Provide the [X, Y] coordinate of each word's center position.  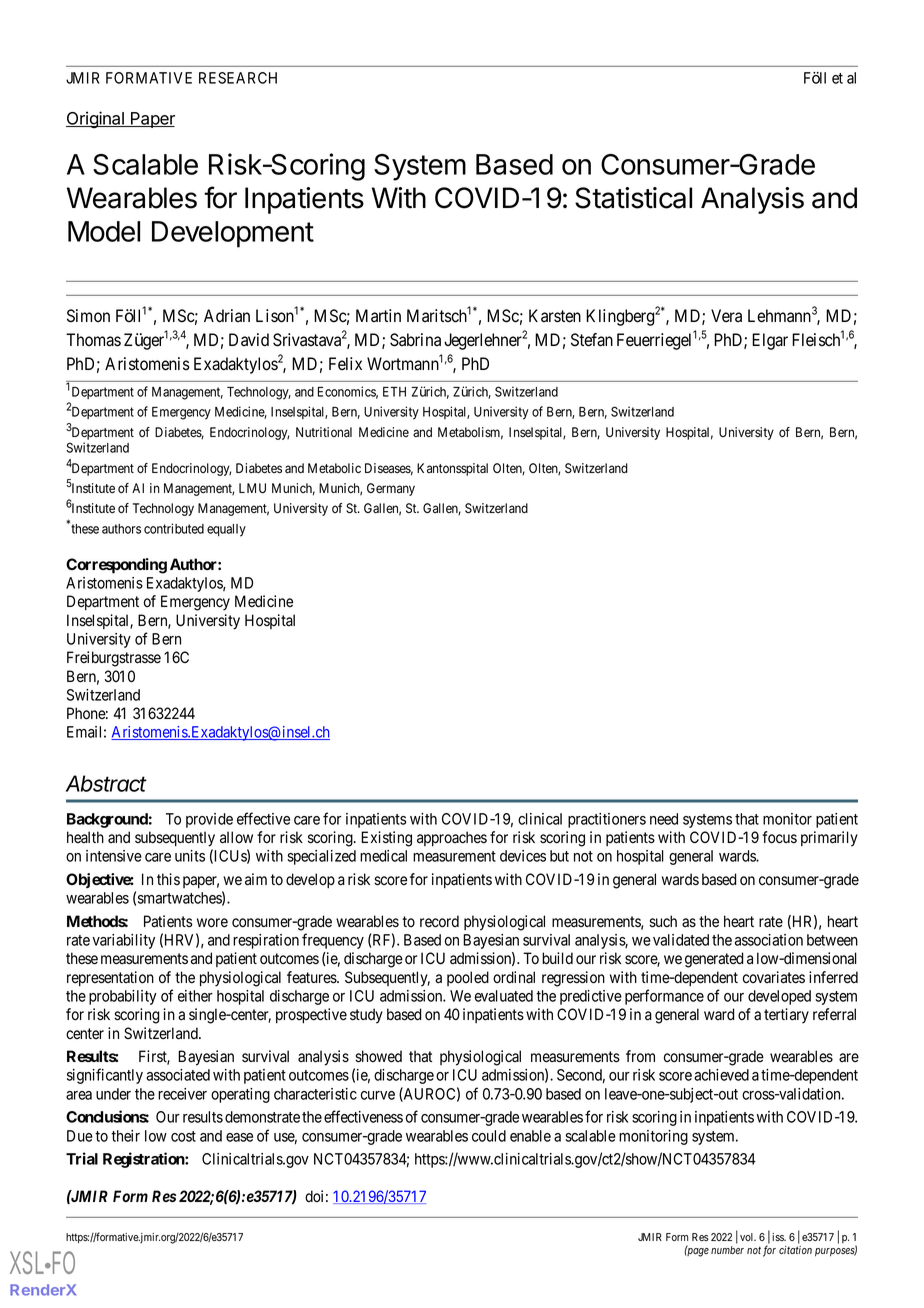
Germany [391, 489]
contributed [174, 528]
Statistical [633, 198]
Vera [726, 316]
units [190, 856]
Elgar [770, 341]
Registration [144, 1160]
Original [96, 119]
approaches [452, 838]
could [489, 1136]
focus [779, 837]
